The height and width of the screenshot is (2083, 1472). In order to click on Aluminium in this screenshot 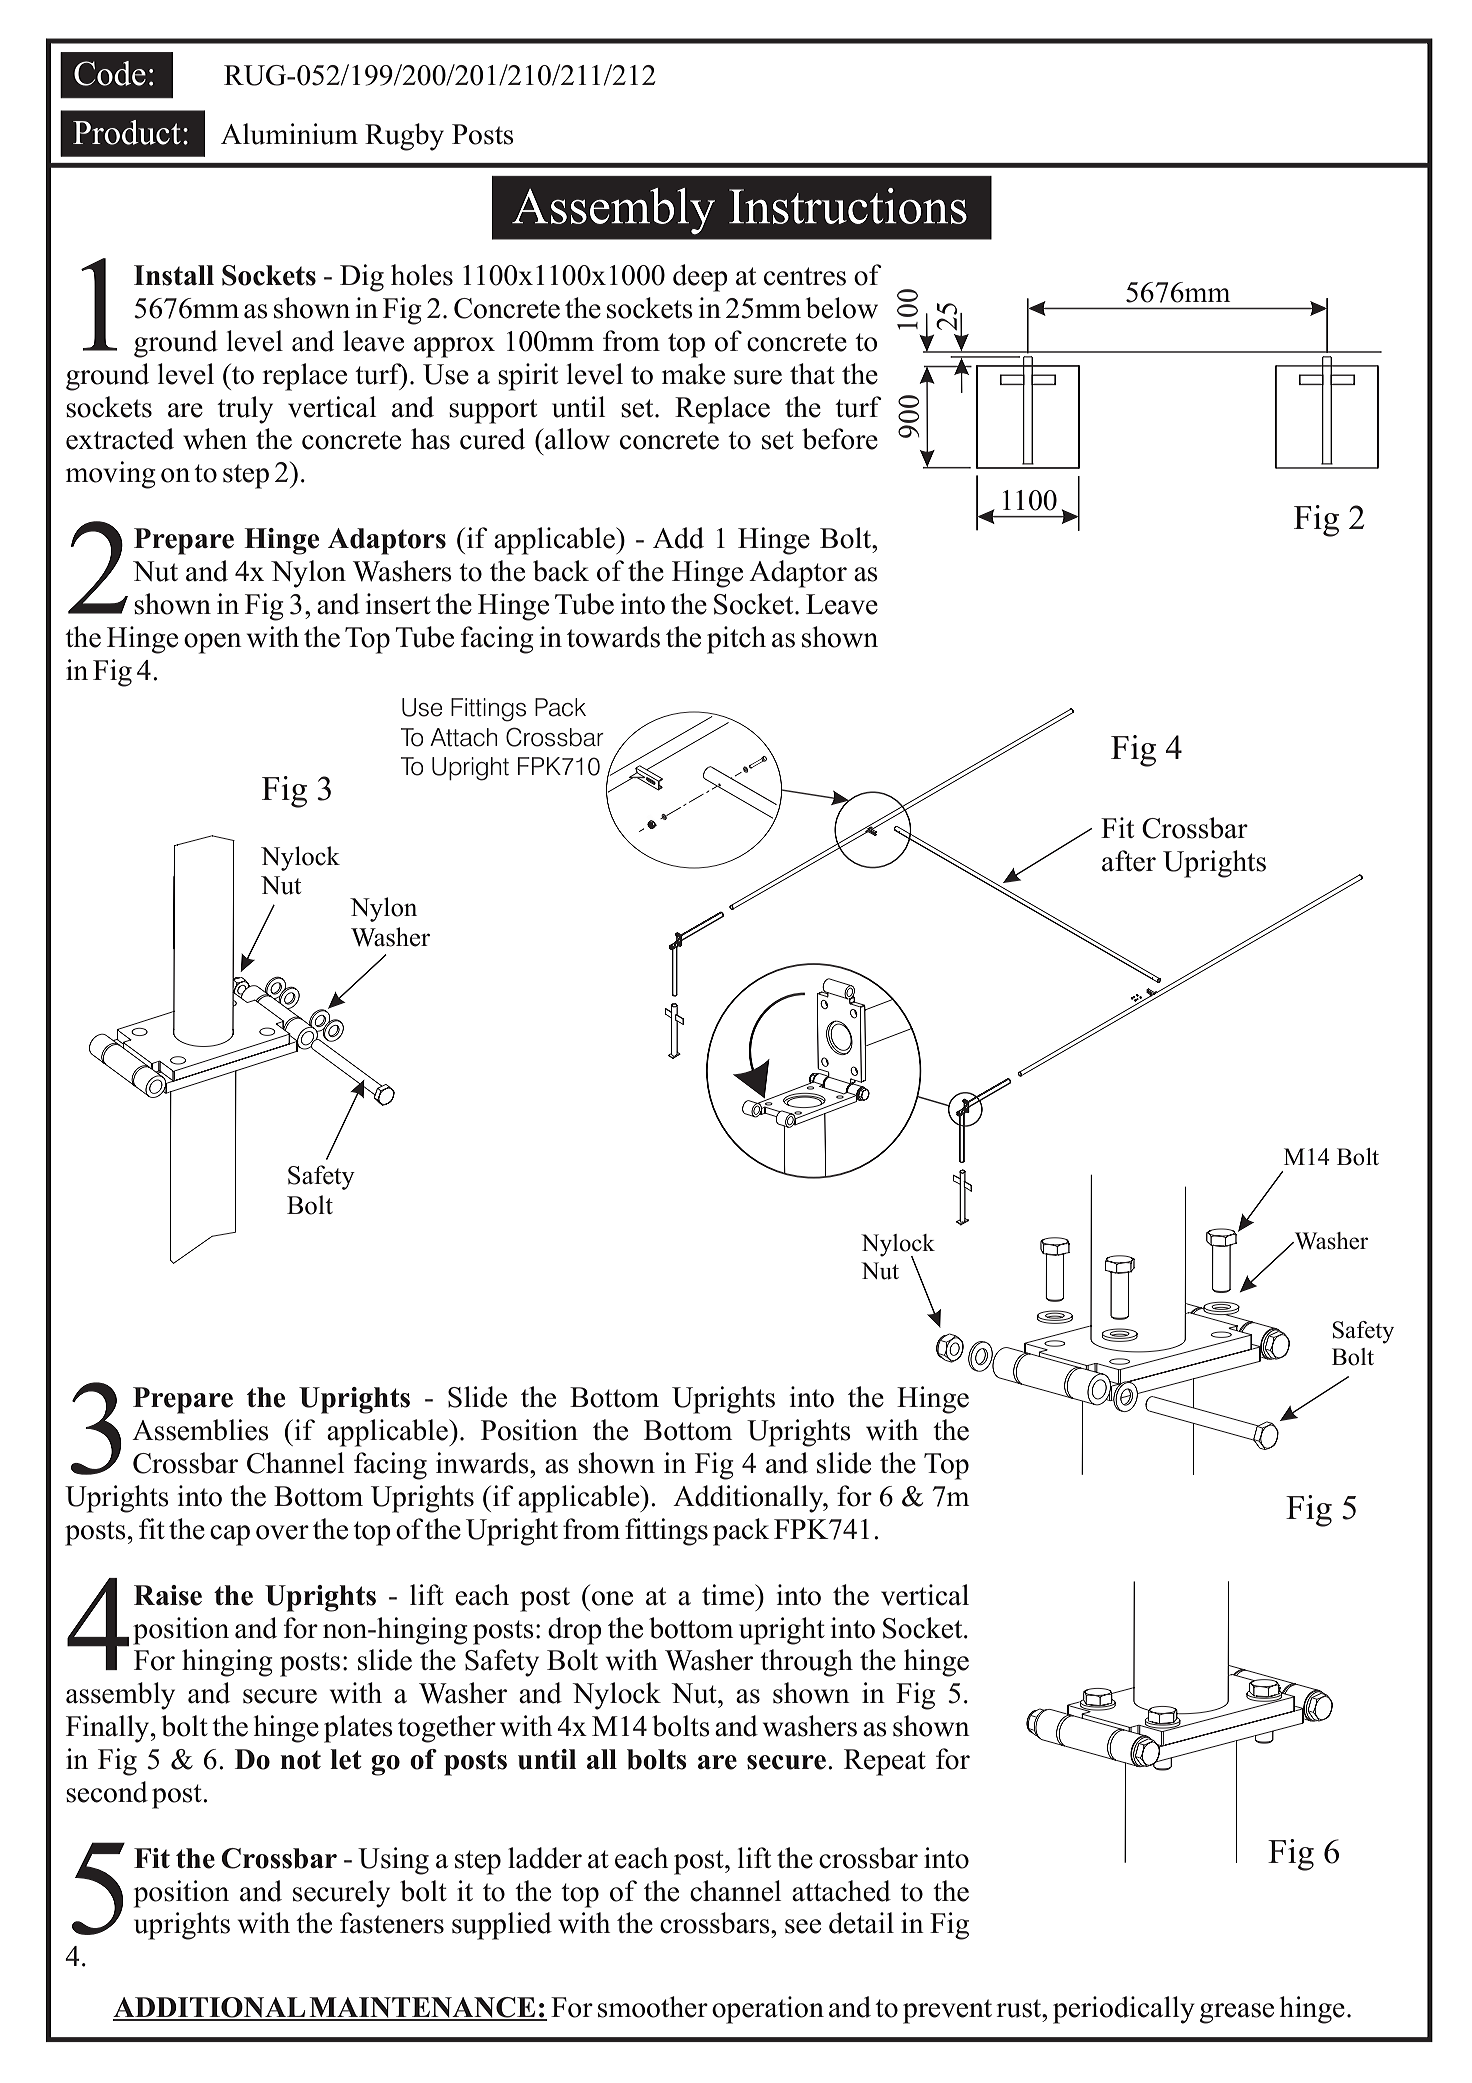, I will do `click(289, 134)`.
